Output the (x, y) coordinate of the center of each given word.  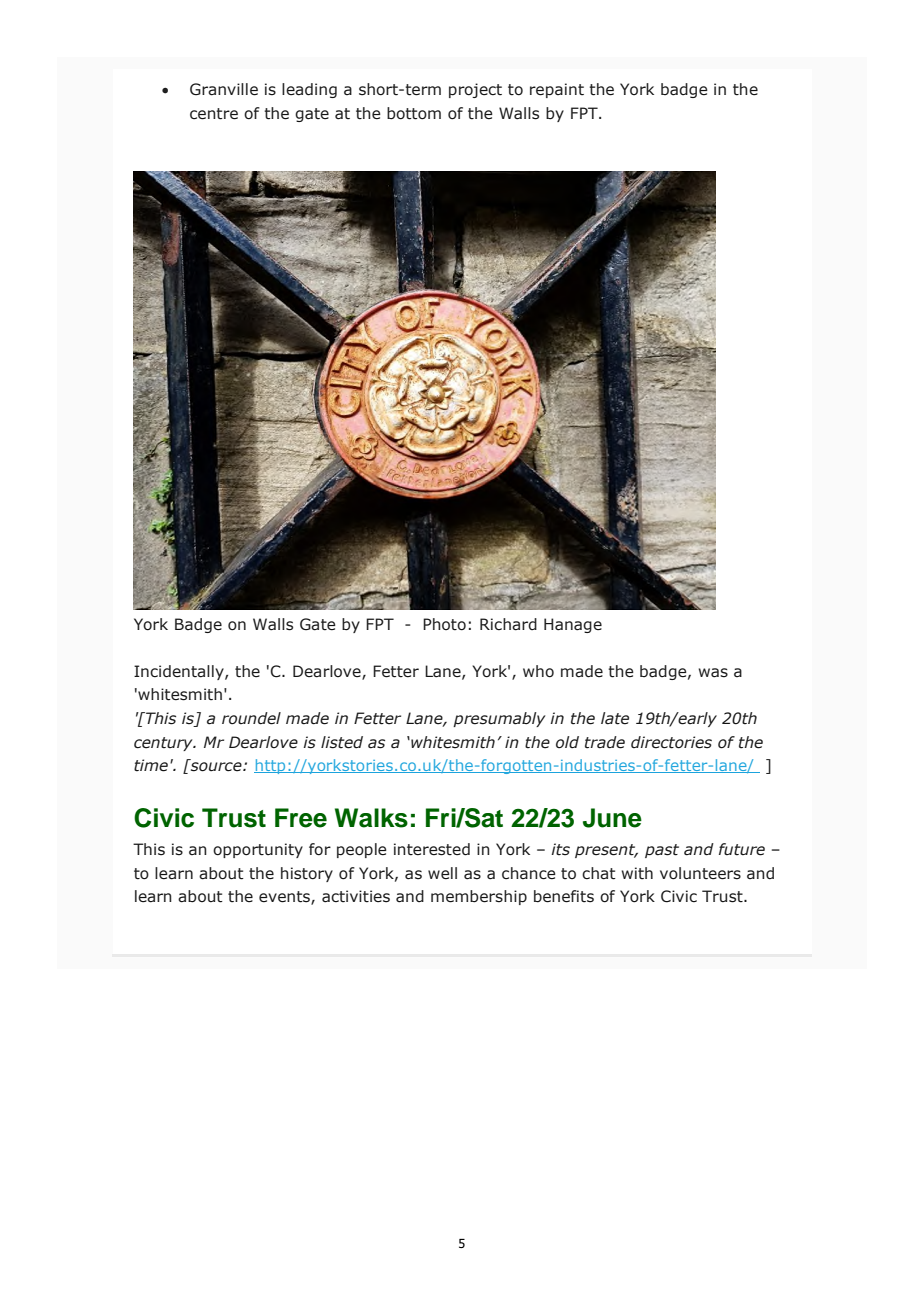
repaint (557, 90)
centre (214, 114)
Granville (224, 89)
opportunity (258, 850)
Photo (444, 624)
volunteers (700, 873)
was (713, 673)
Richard (508, 624)
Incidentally (180, 672)
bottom (414, 113)
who (538, 671)
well (442, 873)
